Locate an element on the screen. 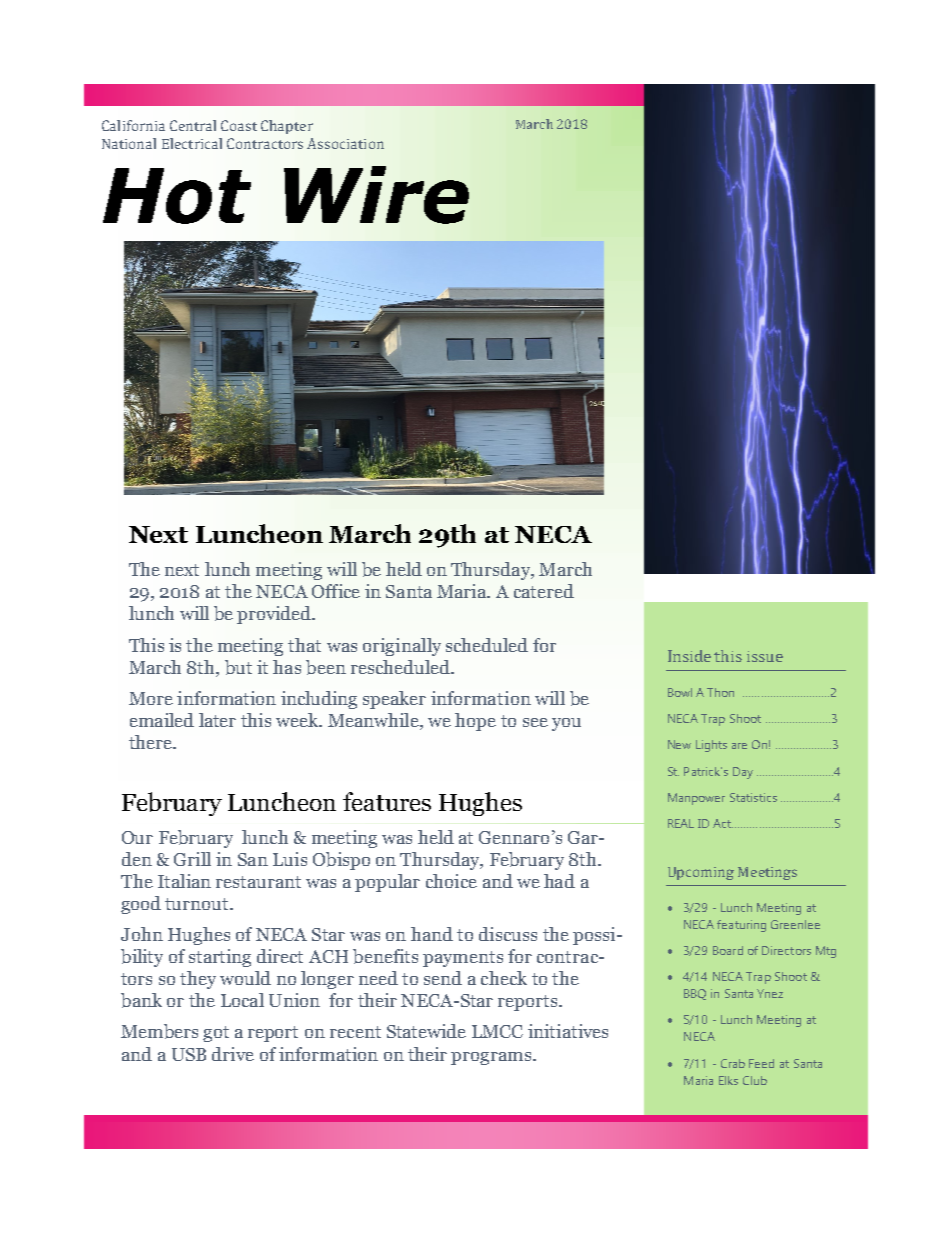  catered is located at coordinates (544, 591).
